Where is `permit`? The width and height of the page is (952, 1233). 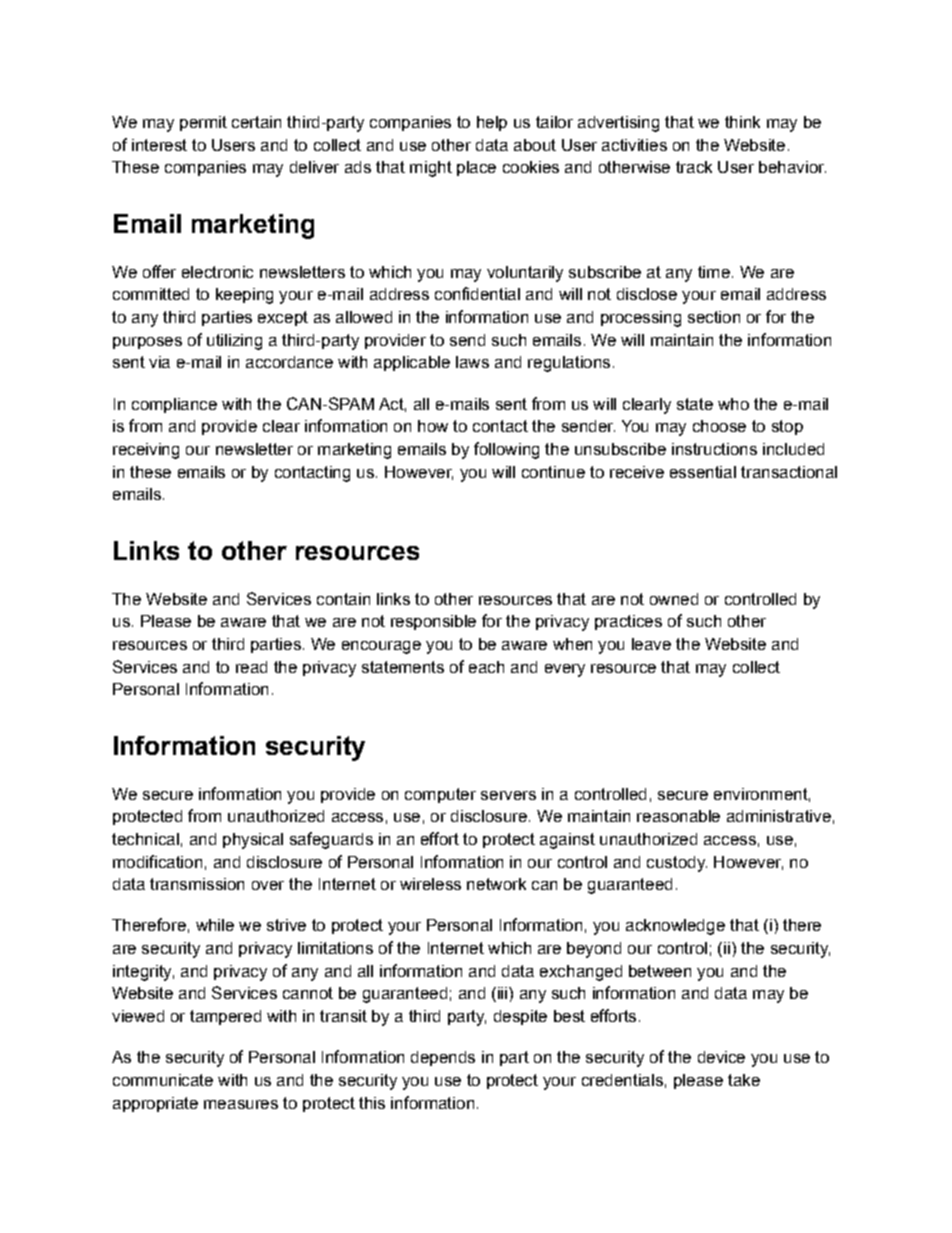
permit is located at coordinates (203, 123).
